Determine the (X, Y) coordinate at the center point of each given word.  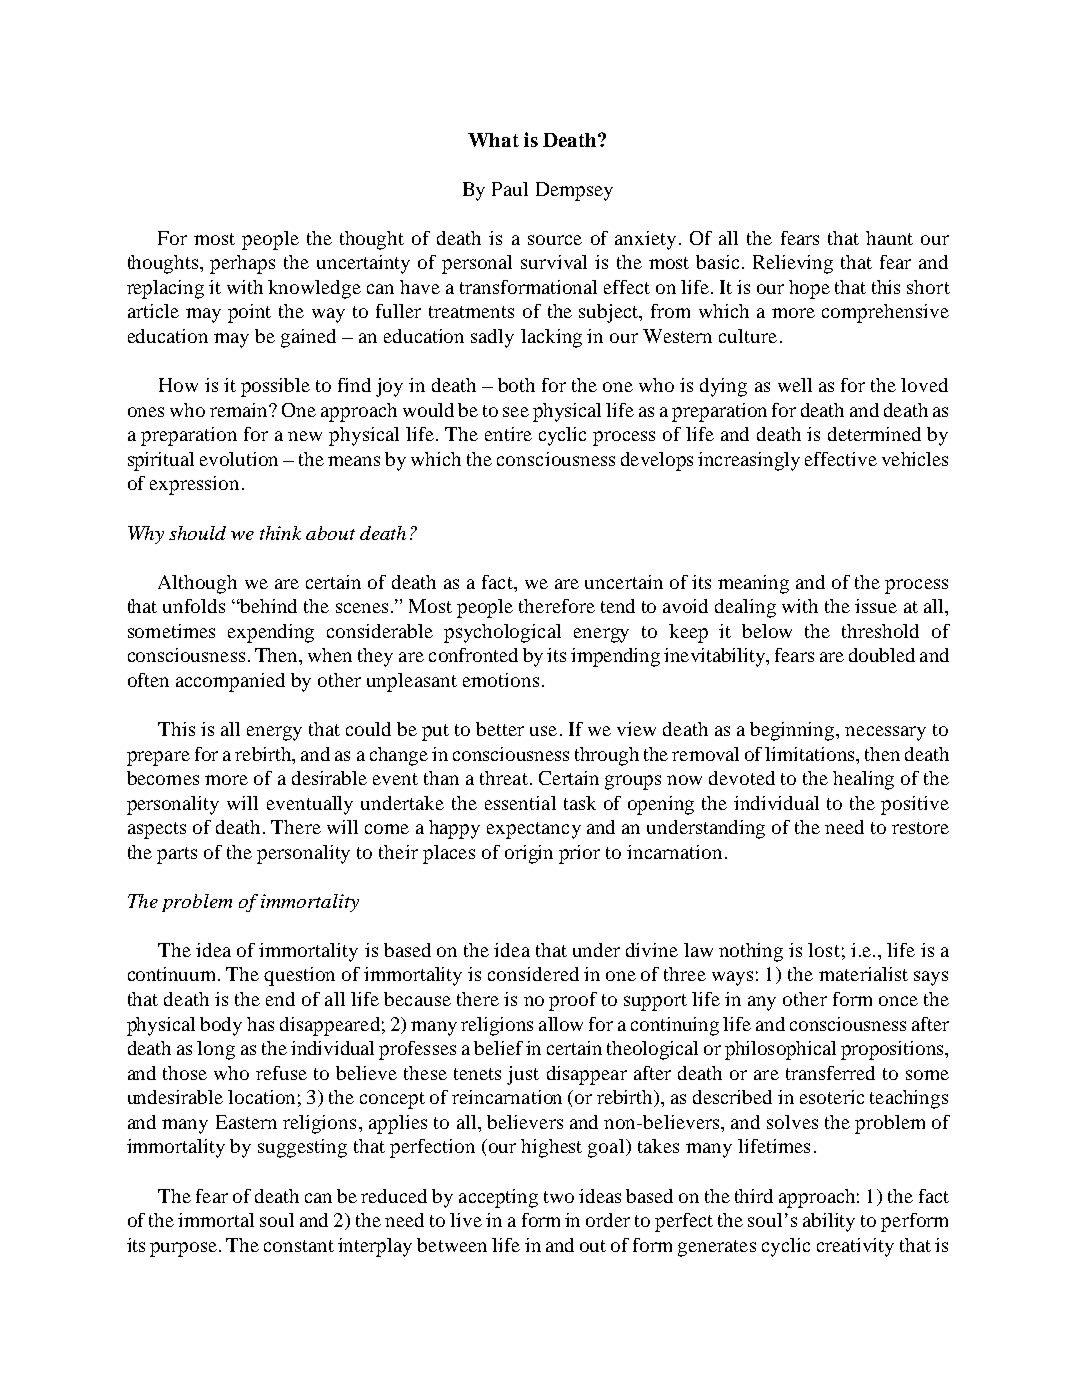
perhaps (242, 264)
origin (529, 854)
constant (299, 1246)
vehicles (915, 459)
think (280, 533)
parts (177, 855)
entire (508, 434)
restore (920, 828)
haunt (889, 238)
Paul (510, 189)
